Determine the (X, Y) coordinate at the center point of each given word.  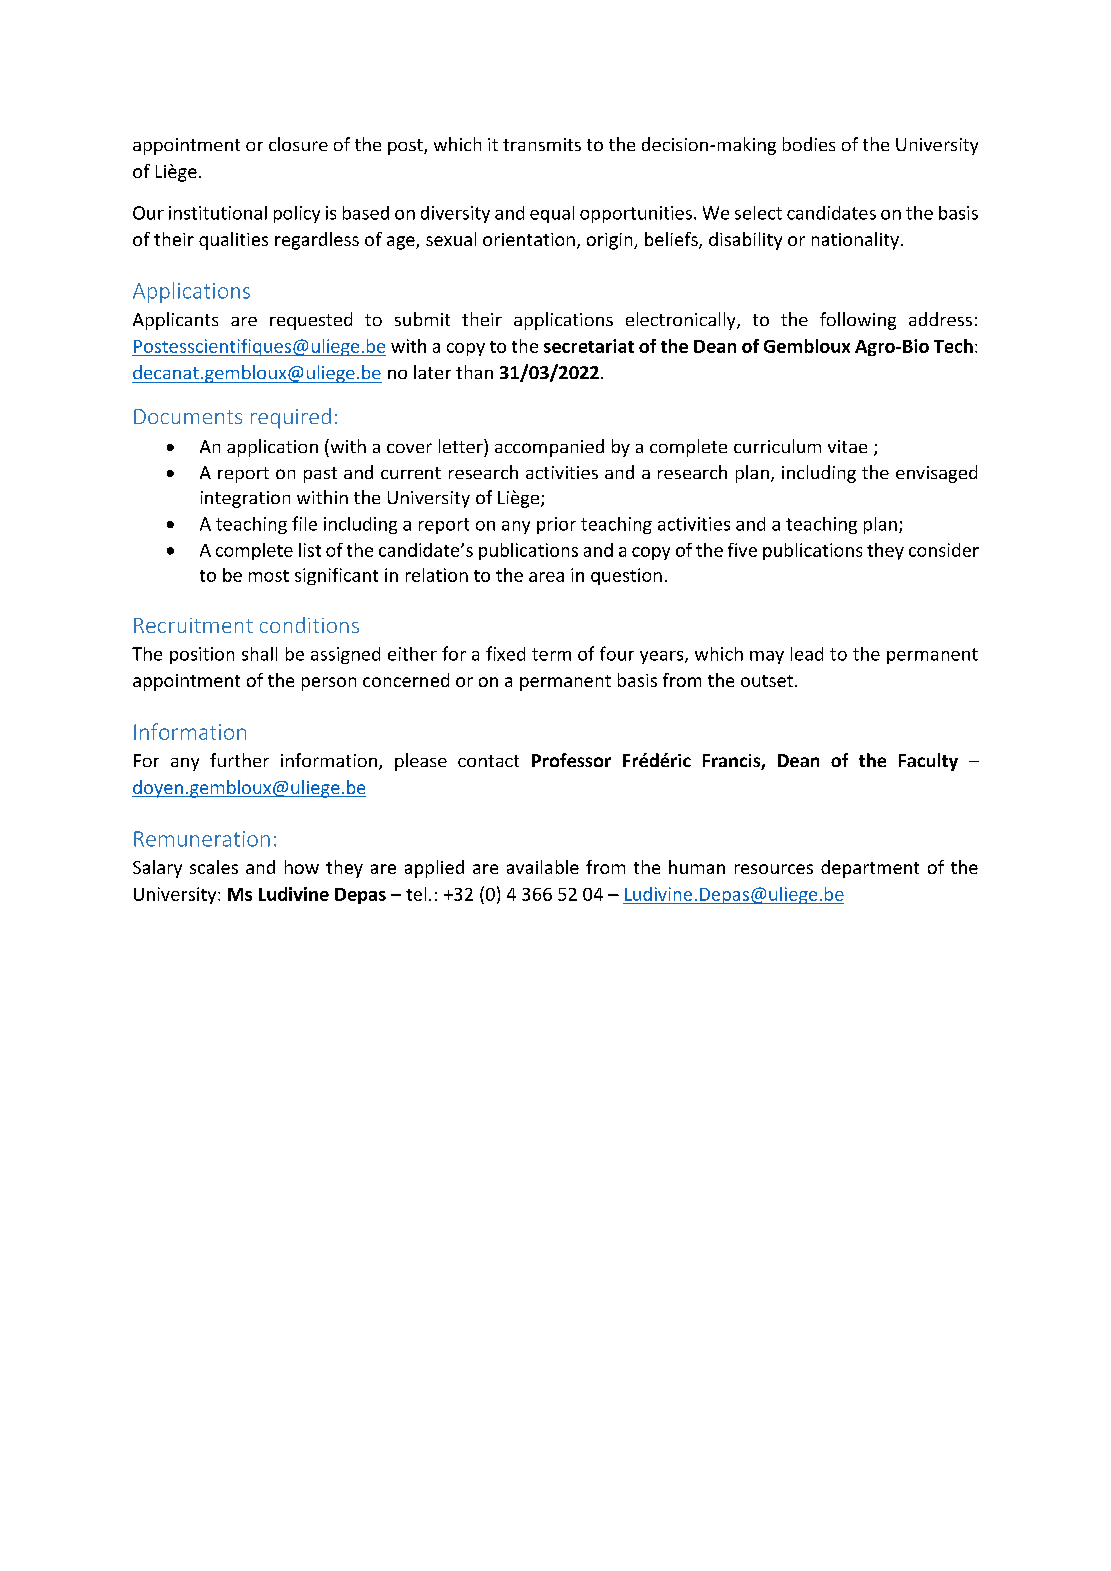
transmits (542, 144)
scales (214, 867)
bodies (809, 144)
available (543, 867)
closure (298, 144)
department (870, 869)
